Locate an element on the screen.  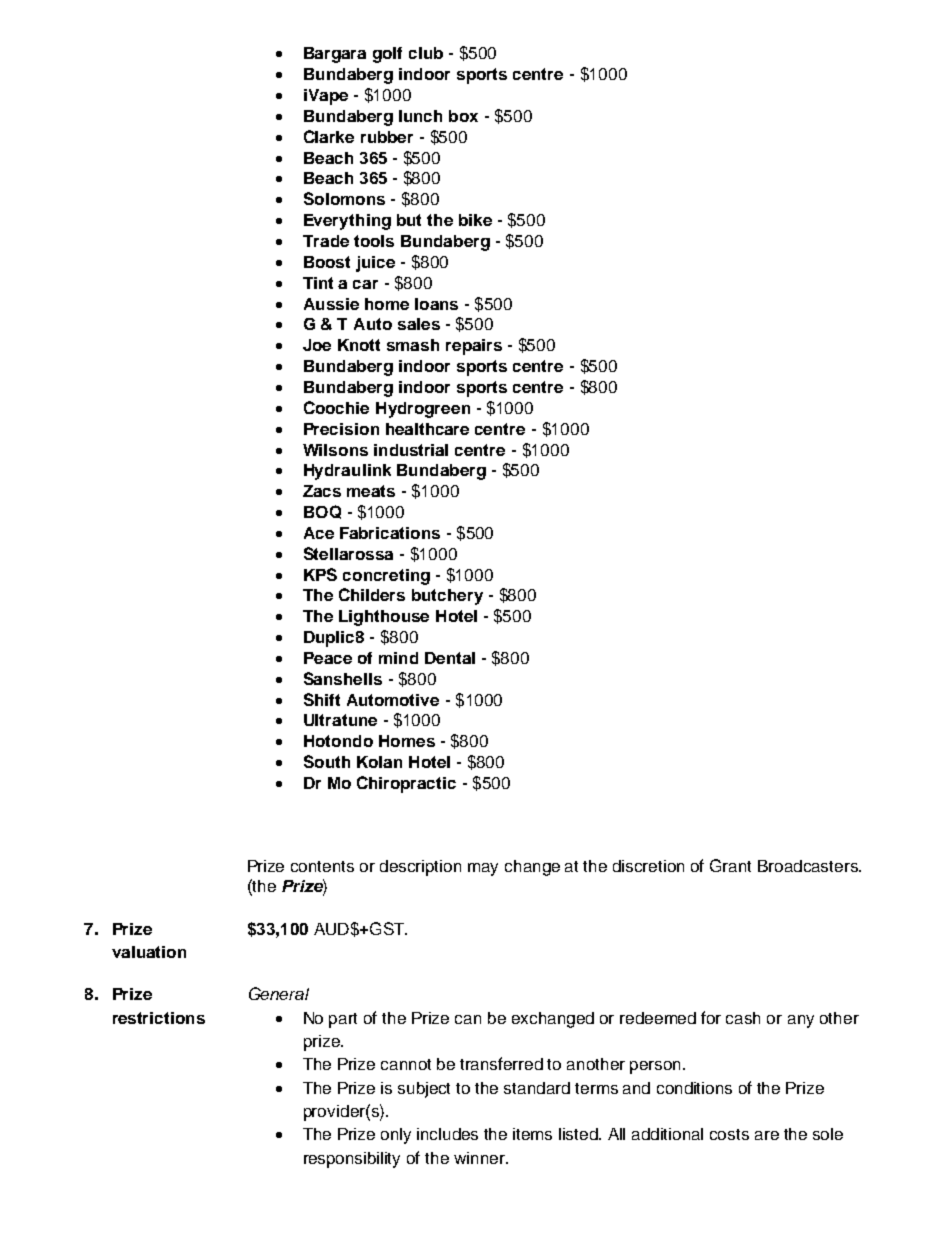
Precision is located at coordinates (341, 429).
